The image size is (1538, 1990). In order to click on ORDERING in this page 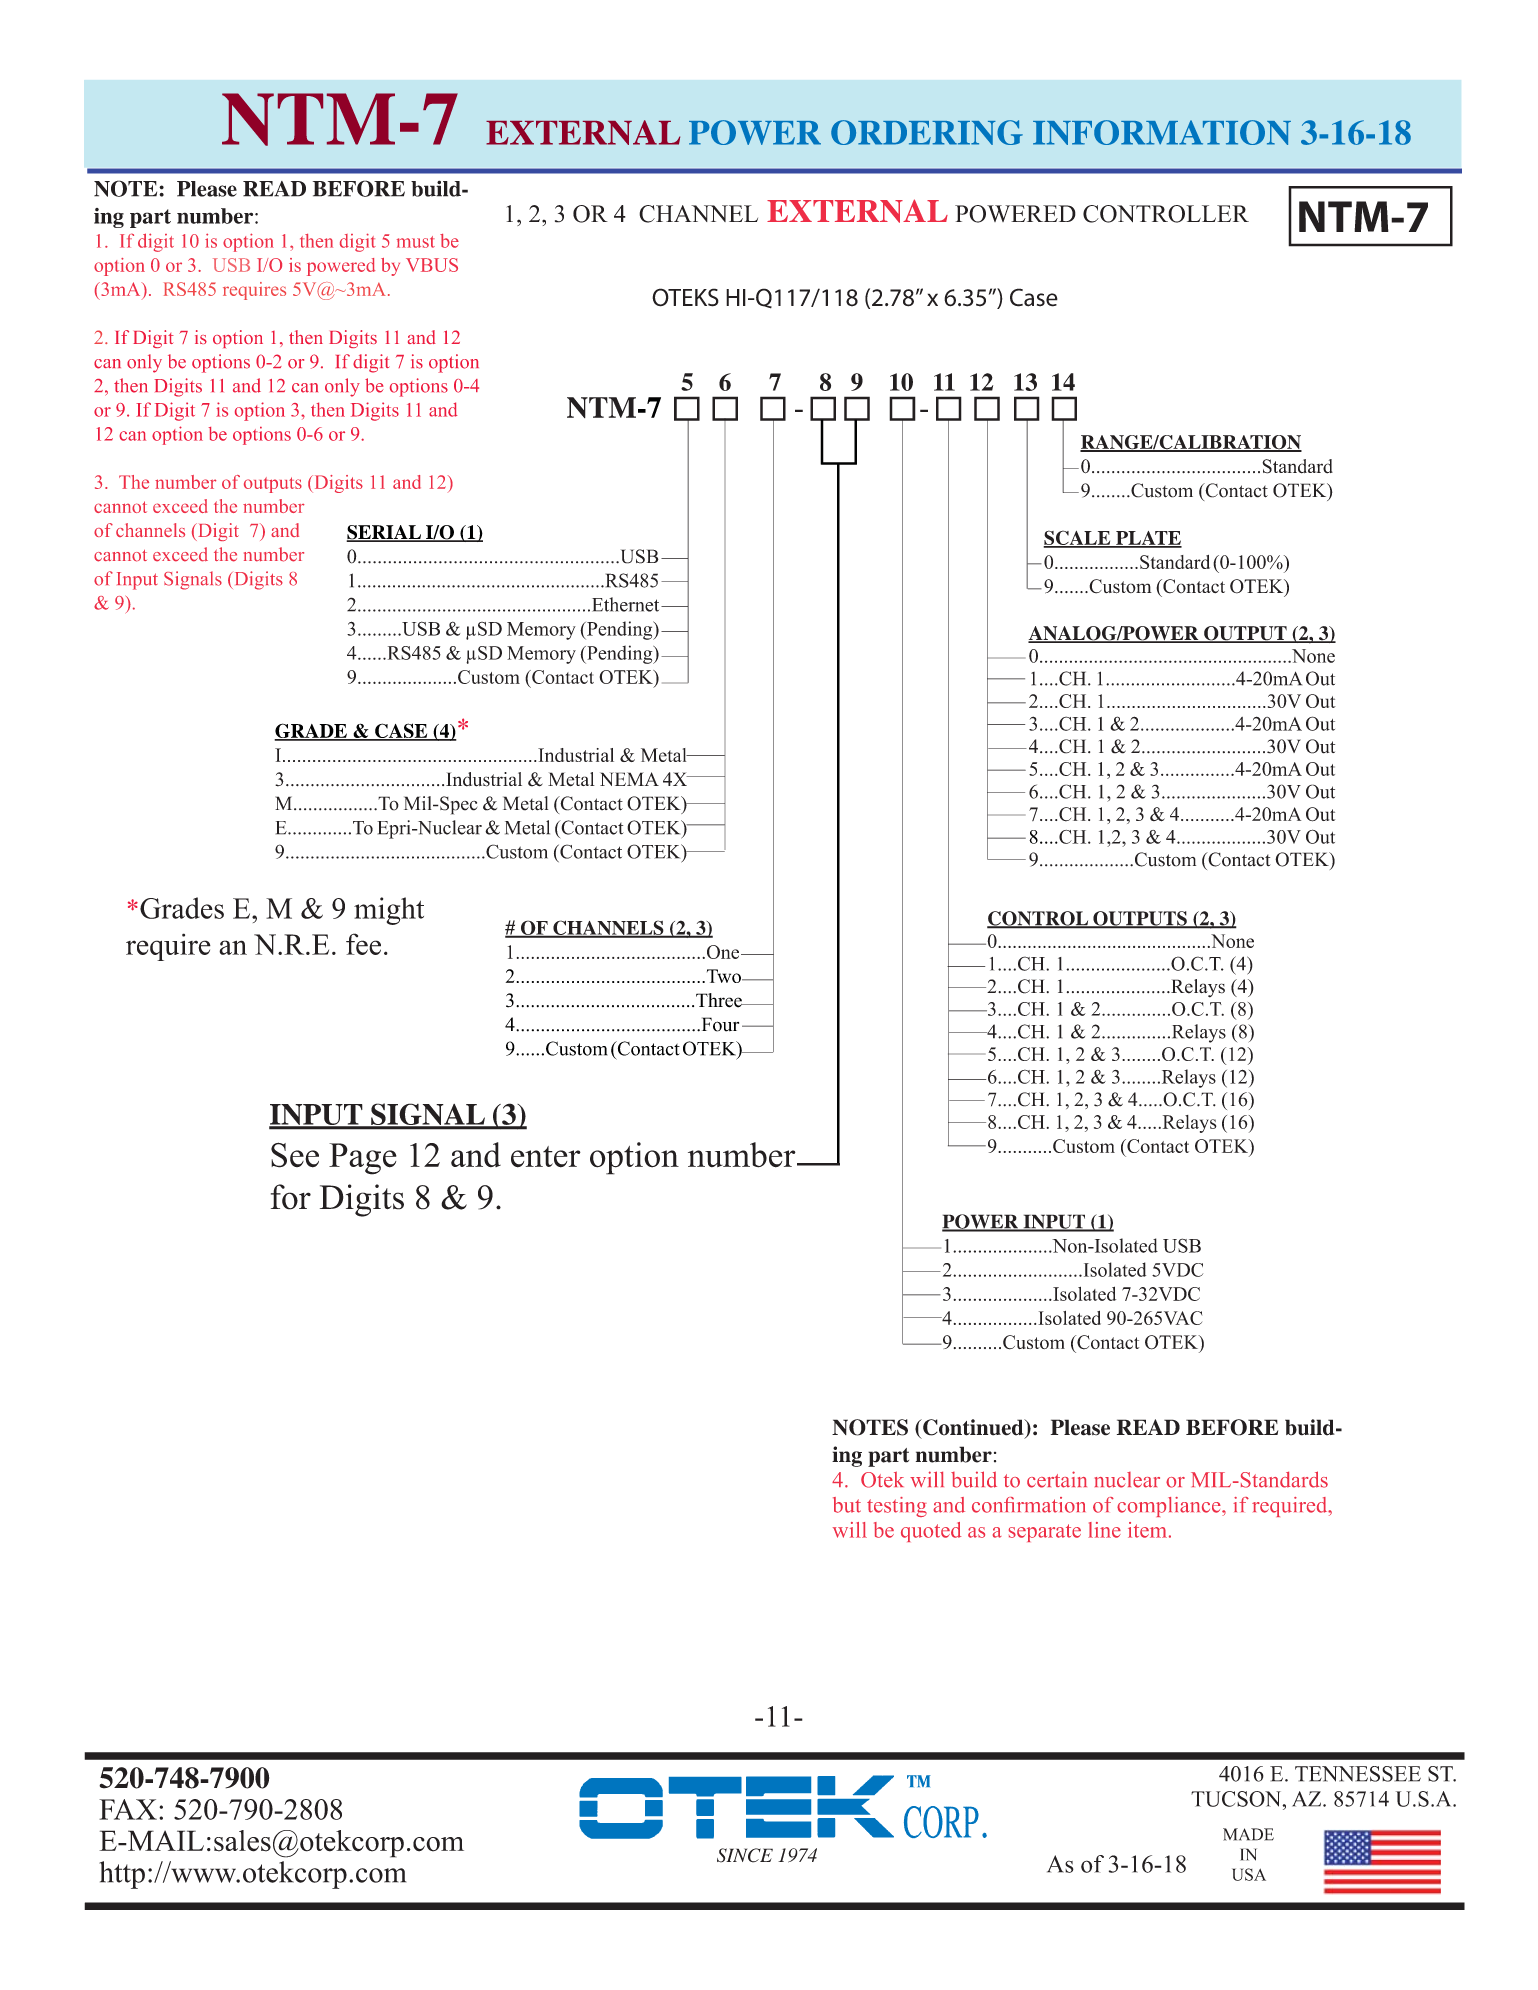, I will do `click(927, 132)`.
